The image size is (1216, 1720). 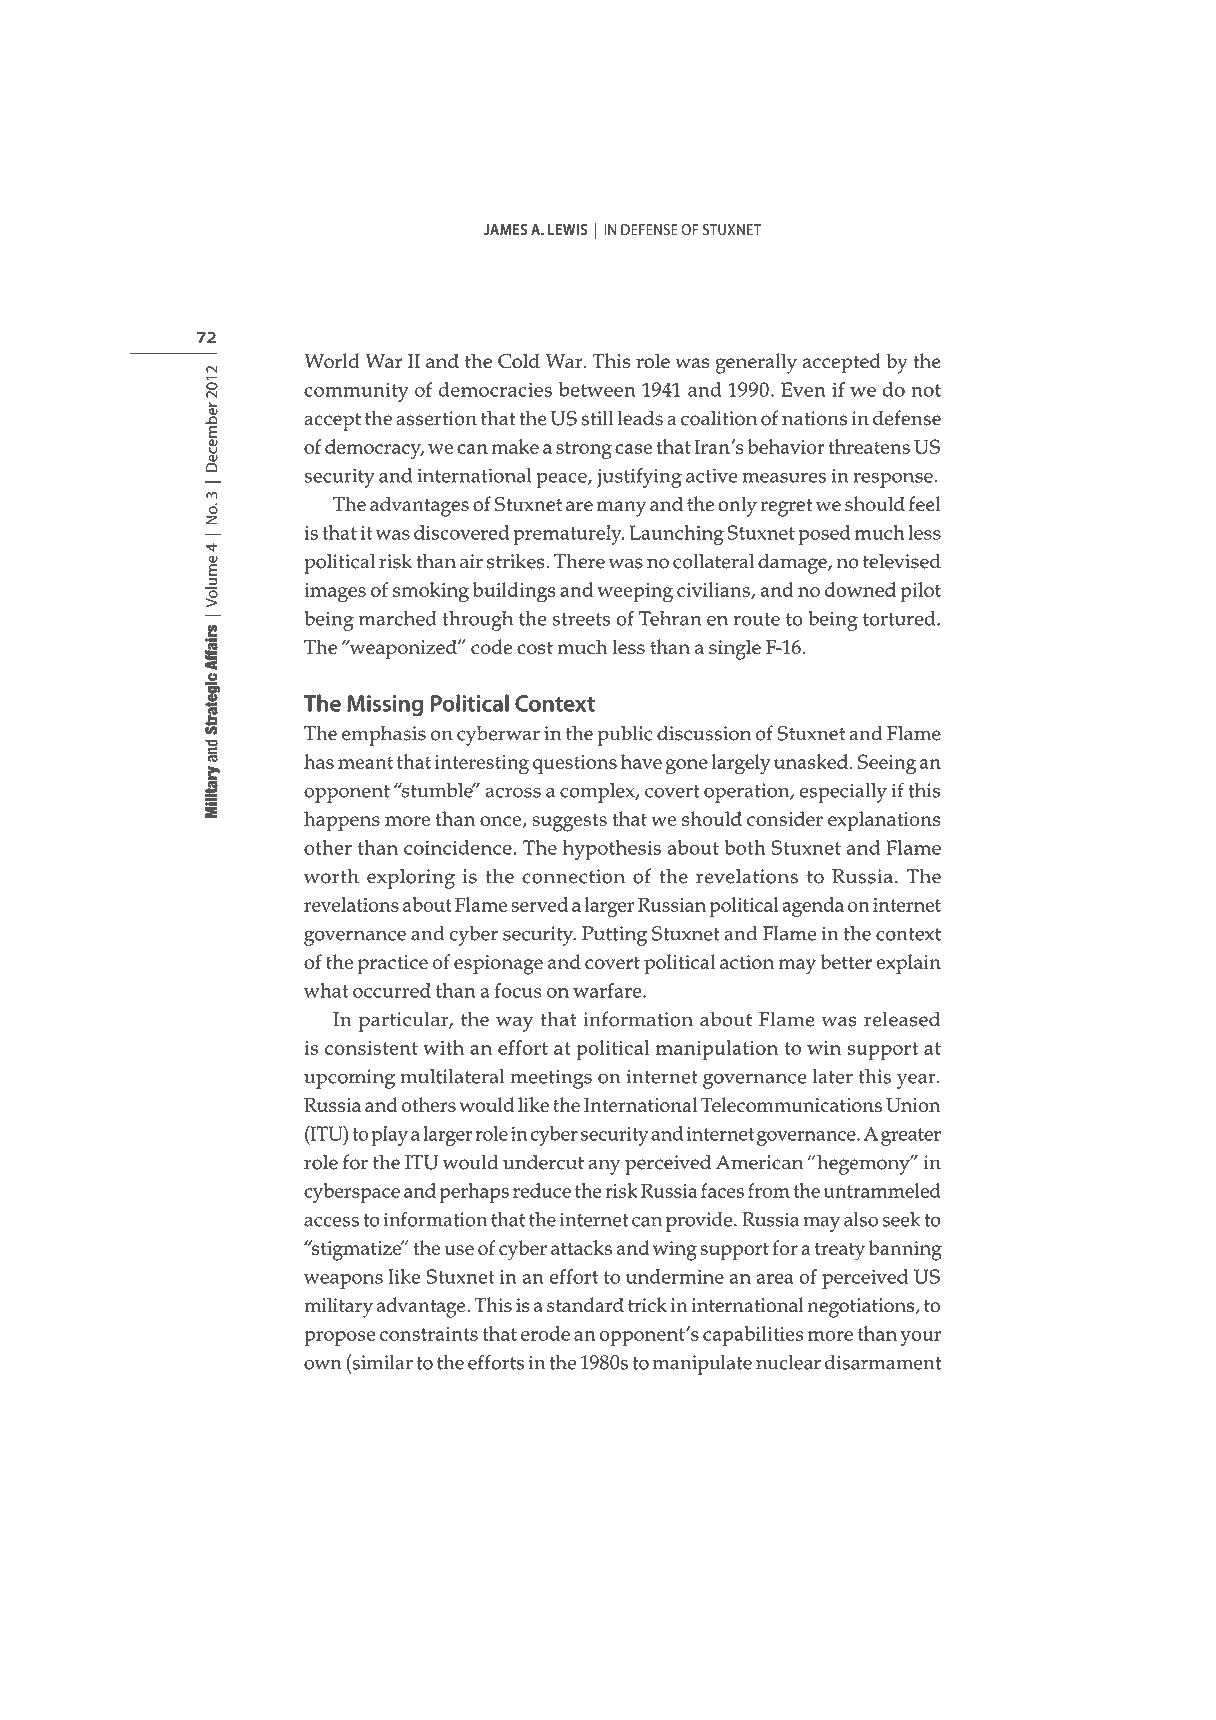 I want to click on constraints, so click(x=429, y=1334).
